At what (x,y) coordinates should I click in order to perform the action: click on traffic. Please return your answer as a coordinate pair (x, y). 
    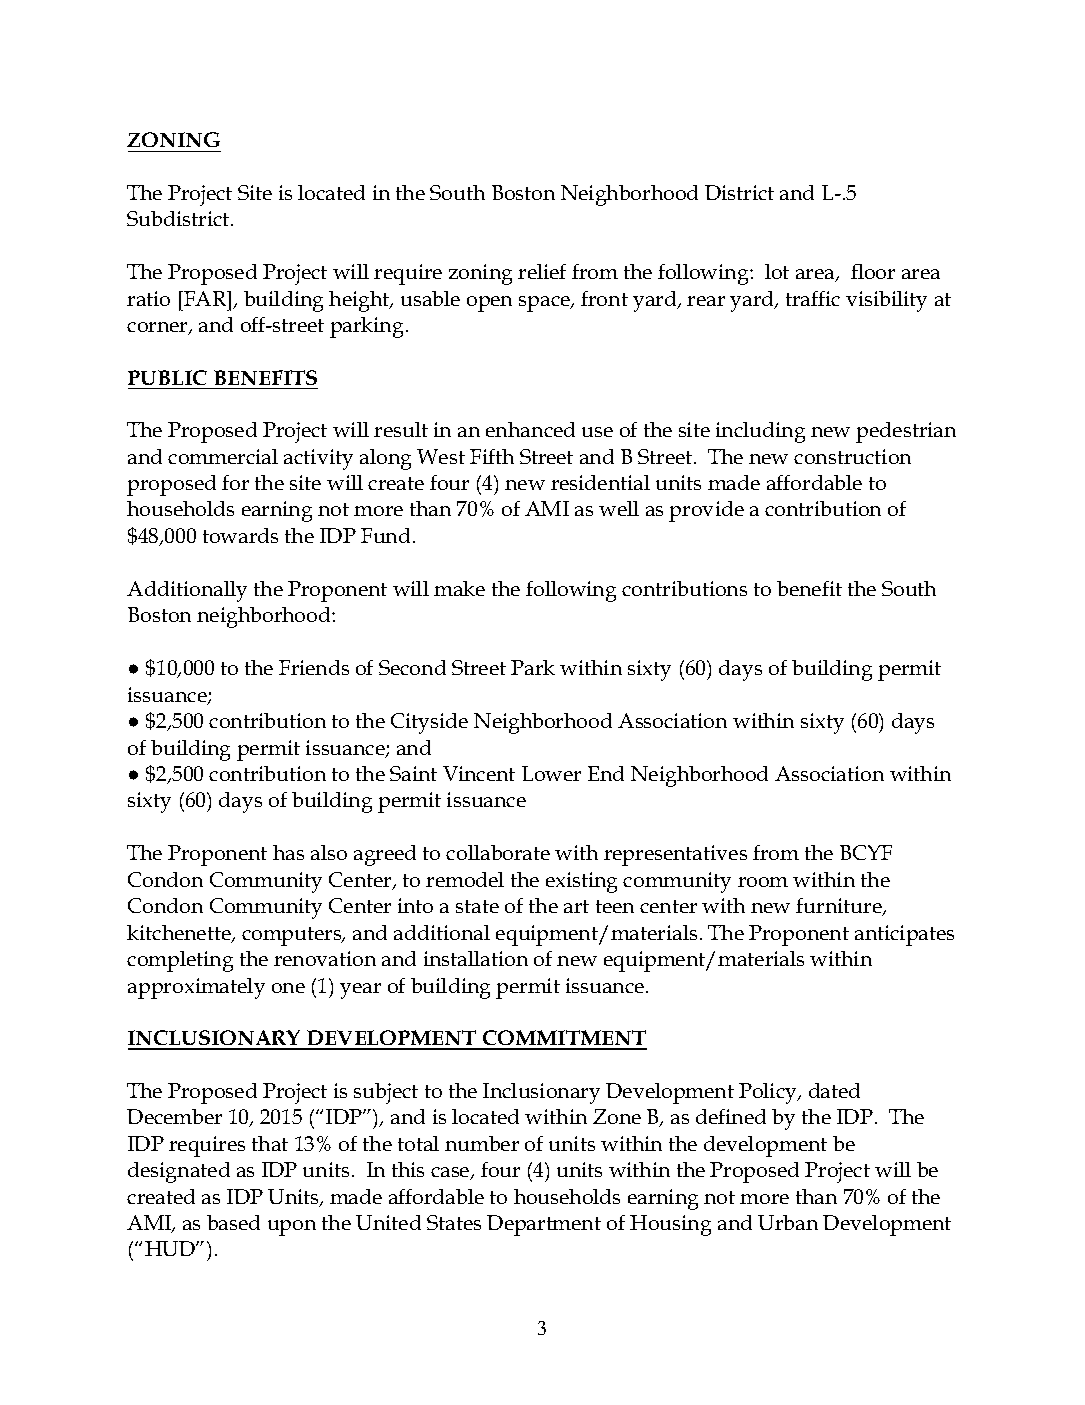
    Looking at the image, I should click on (813, 298).
